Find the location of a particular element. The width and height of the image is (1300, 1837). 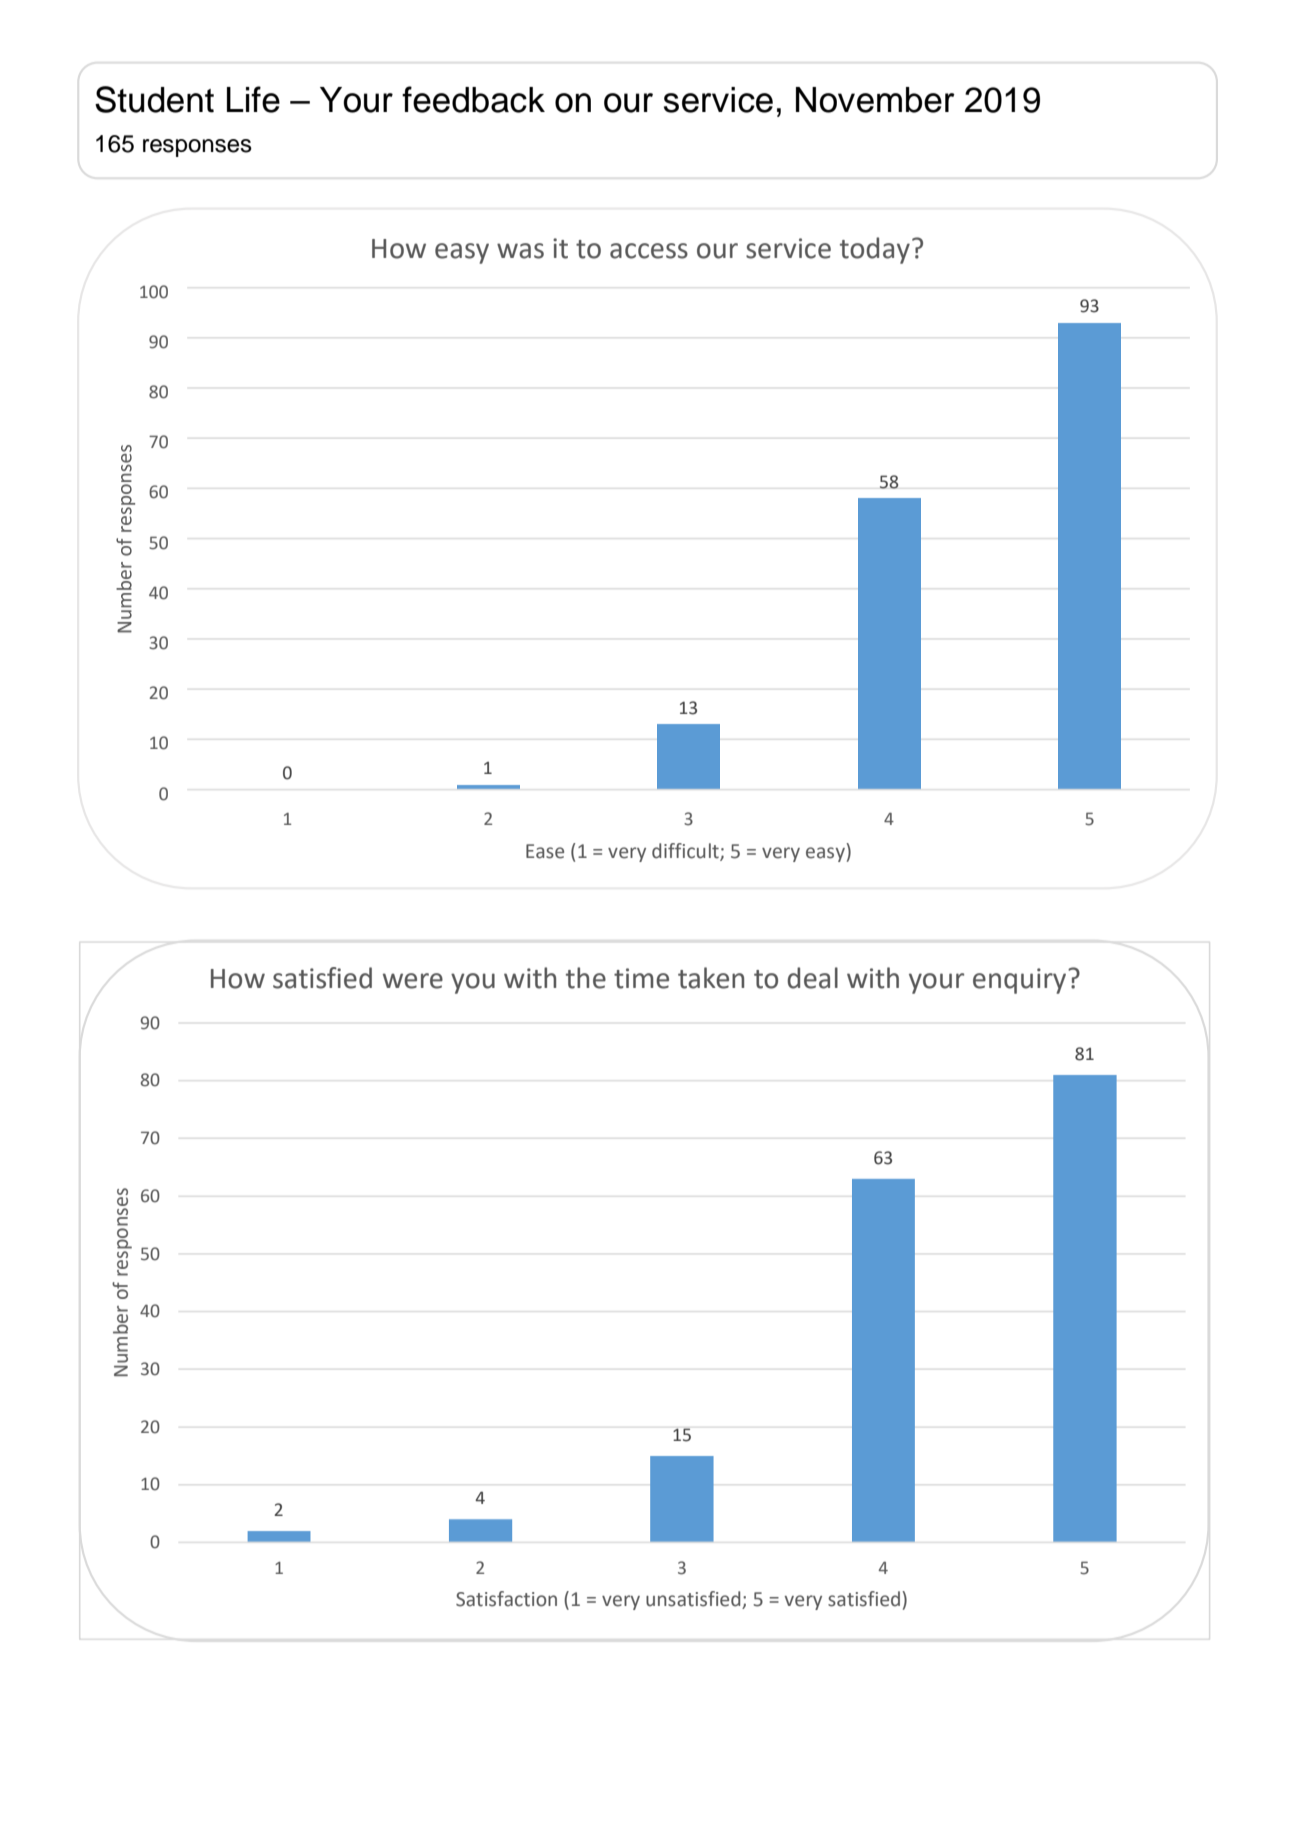

Student is located at coordinates (154, 99).
